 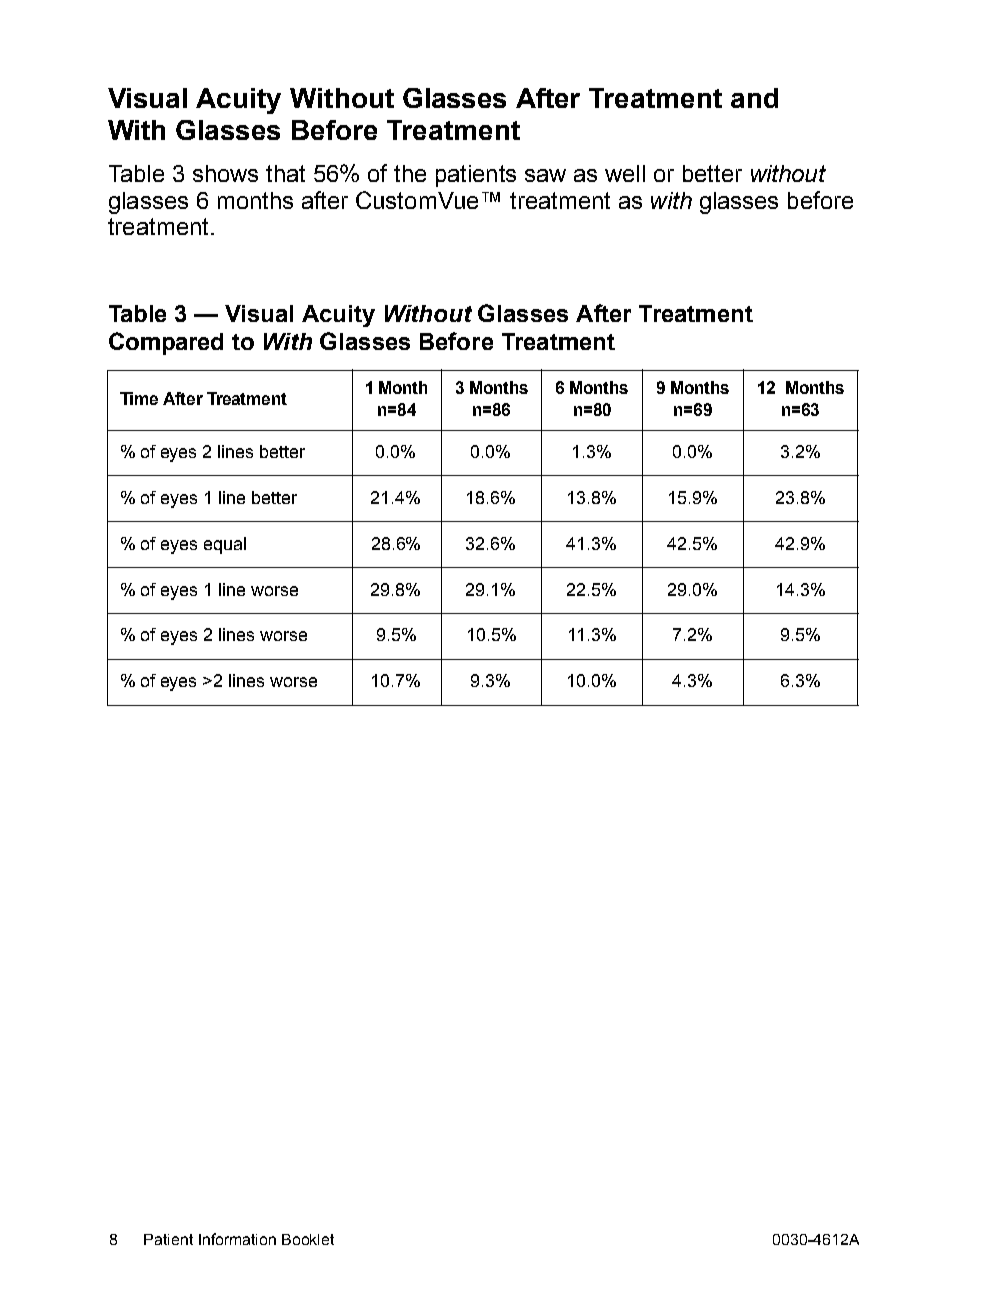 What do you see at coordinates (237, 1239) in the screenshot?
I see `Information` at bounding box center [237, 1239].
